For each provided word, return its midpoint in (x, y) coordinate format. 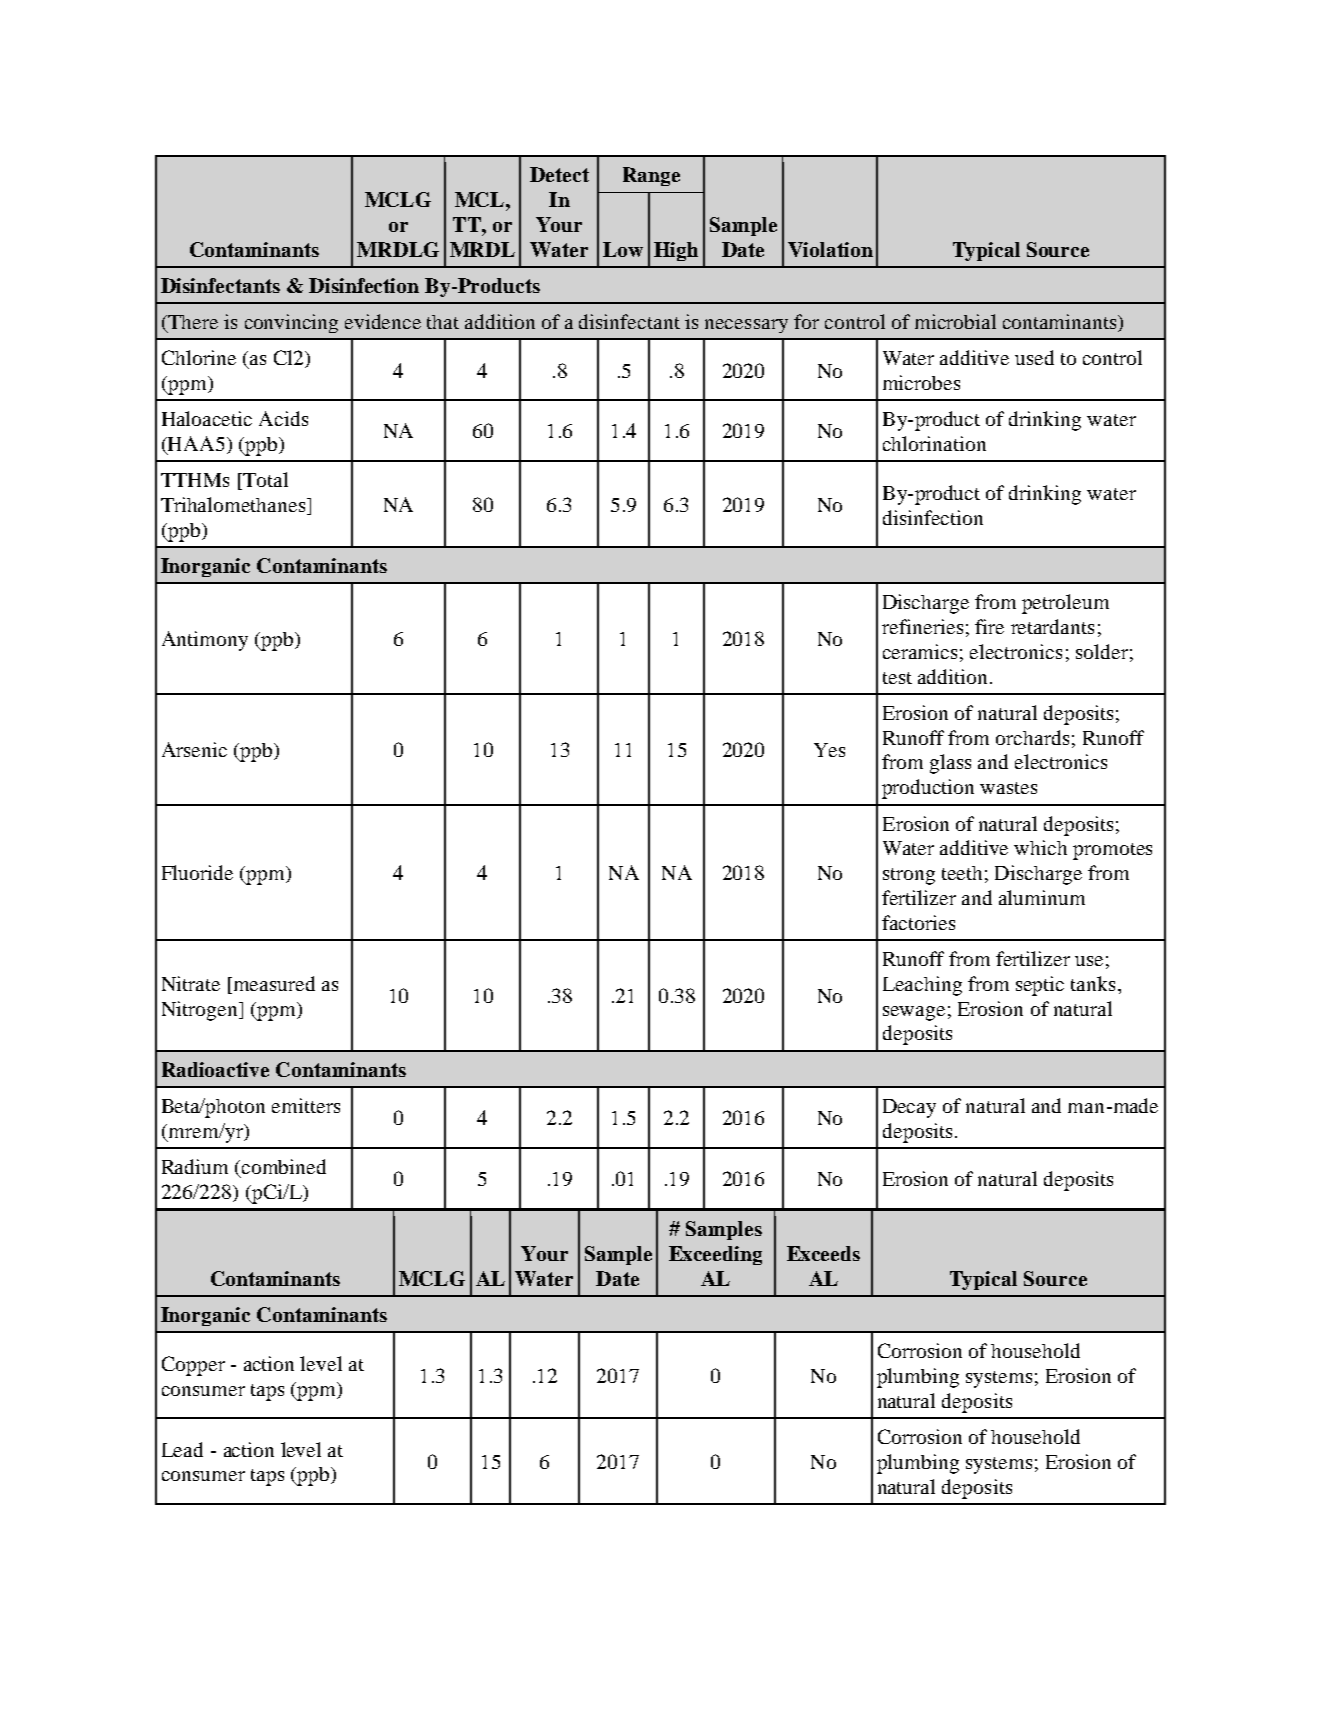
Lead (182, 1449)
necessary (746, 326)
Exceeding (715, 1255)
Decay (909, 1108)
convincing (291, 323)
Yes (829, 750)
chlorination (934, 443)
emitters (306, 1105)
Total (264, 481)
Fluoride (197, 872)
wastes (1008, 788)
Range (651, 176)
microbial (955, 321)
